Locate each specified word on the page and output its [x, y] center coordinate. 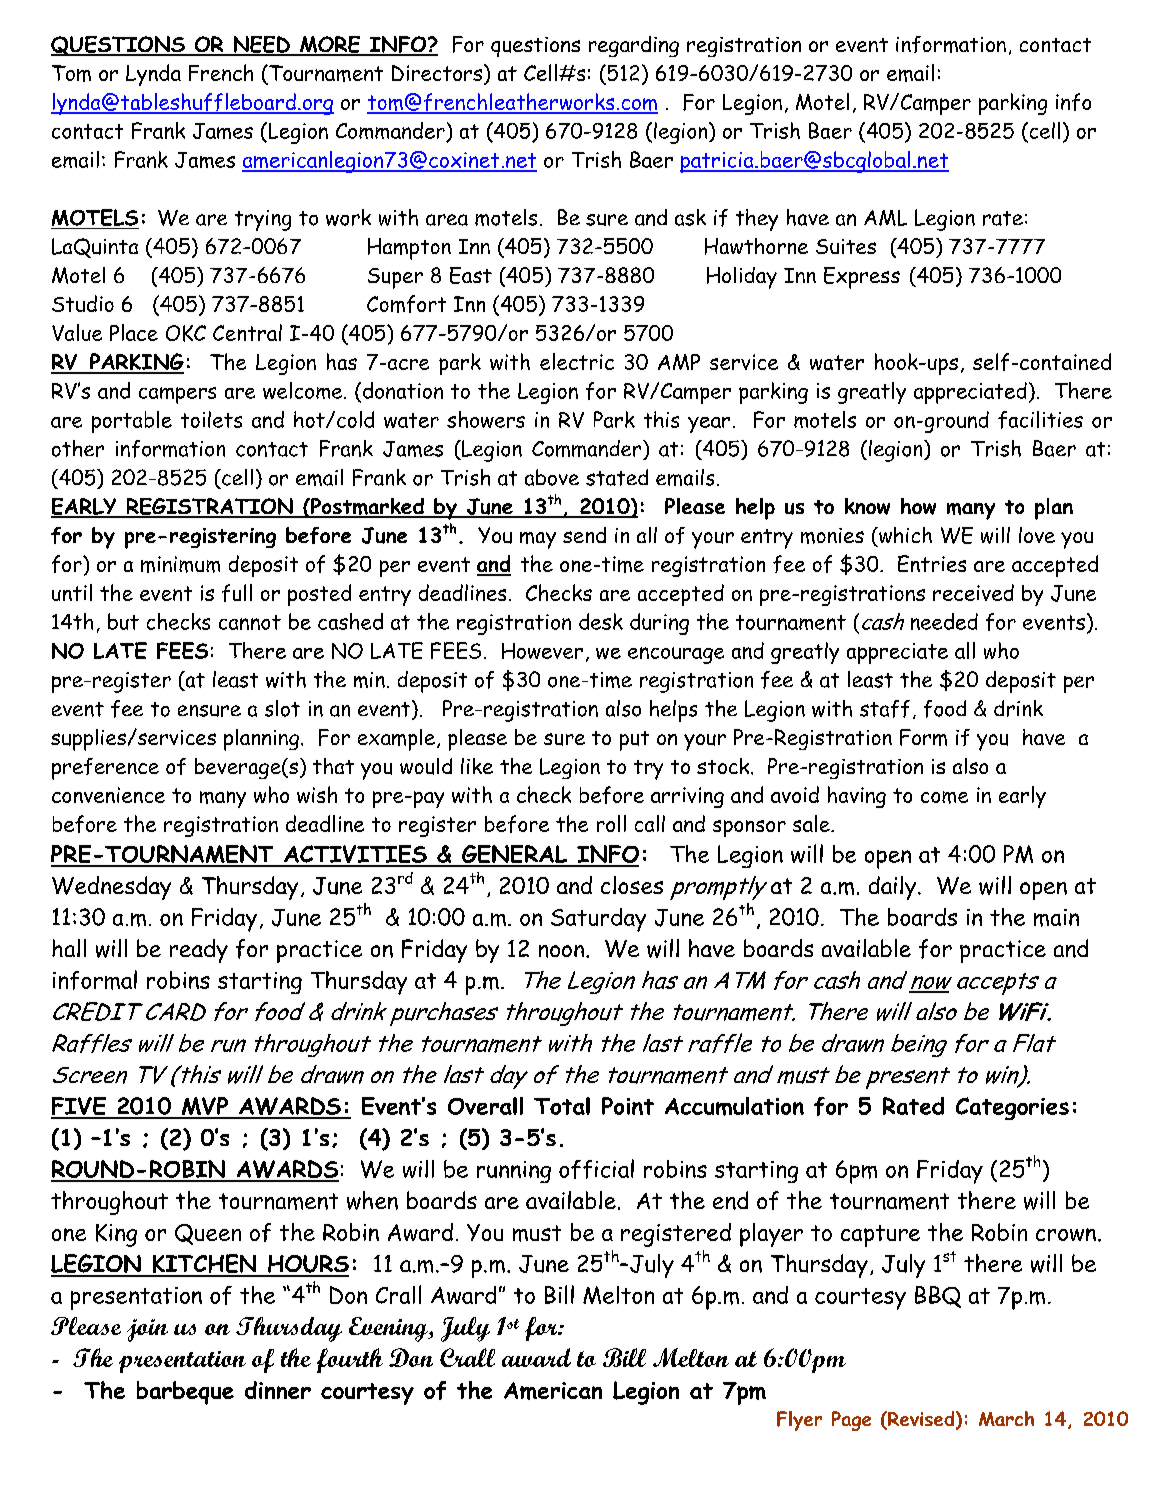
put [634, 741]
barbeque [185, 1393]
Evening [389, 1329]
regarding [634, 46]
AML [885, 218]
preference [105, 769]
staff [885, 709]
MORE [330, 45]
